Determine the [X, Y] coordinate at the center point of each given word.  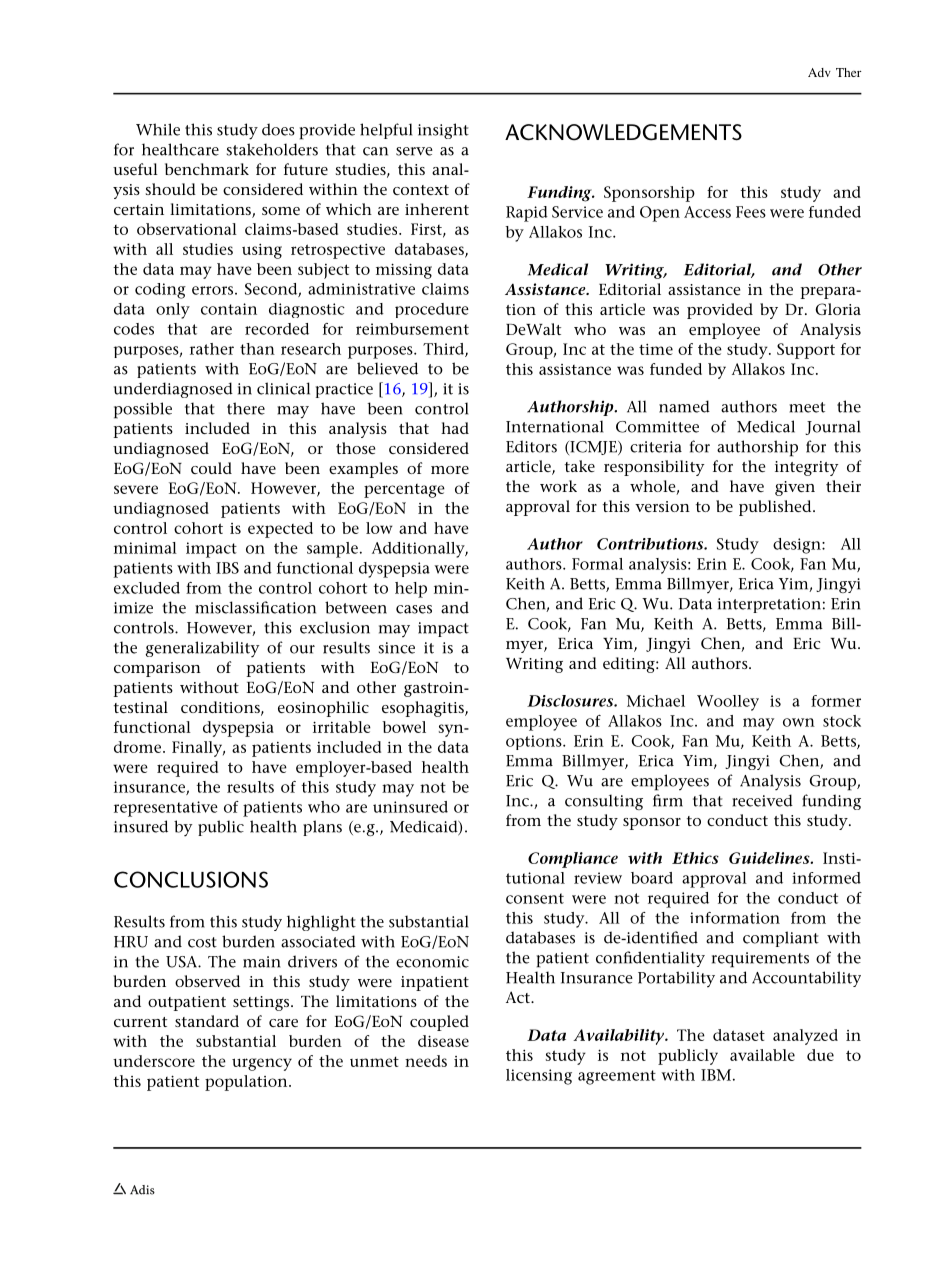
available [762, 1055]
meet [807, 407]
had [455, 428]
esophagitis [424, 709]
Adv [819, 72]
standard [207, 1021]
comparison [157, 669]
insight [443, 131]
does [278, 129]
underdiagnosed [173, 390]
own [799, 722]
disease [443, 1041]
